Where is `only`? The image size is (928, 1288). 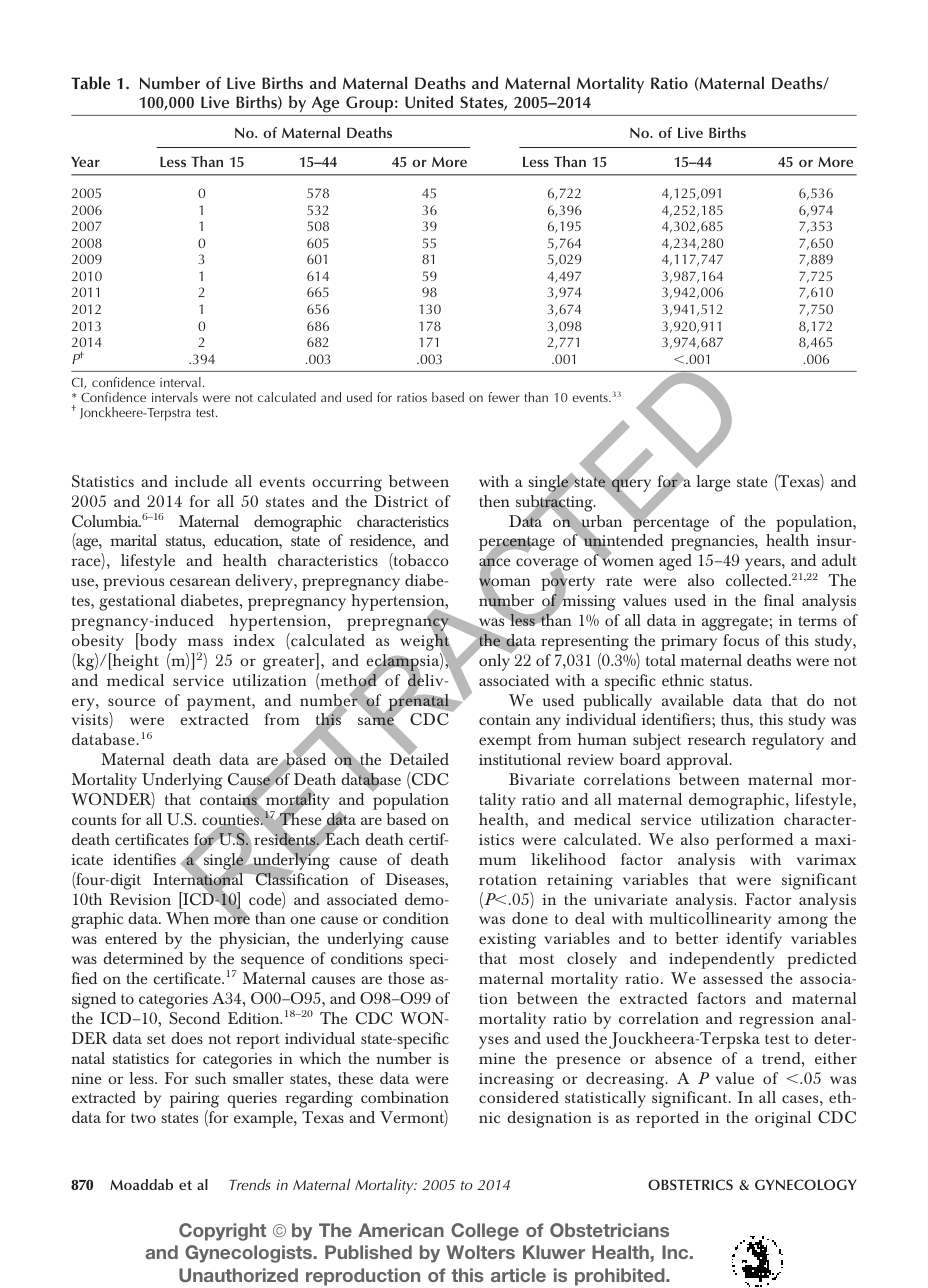 only is located at coordinates (495, 661).
